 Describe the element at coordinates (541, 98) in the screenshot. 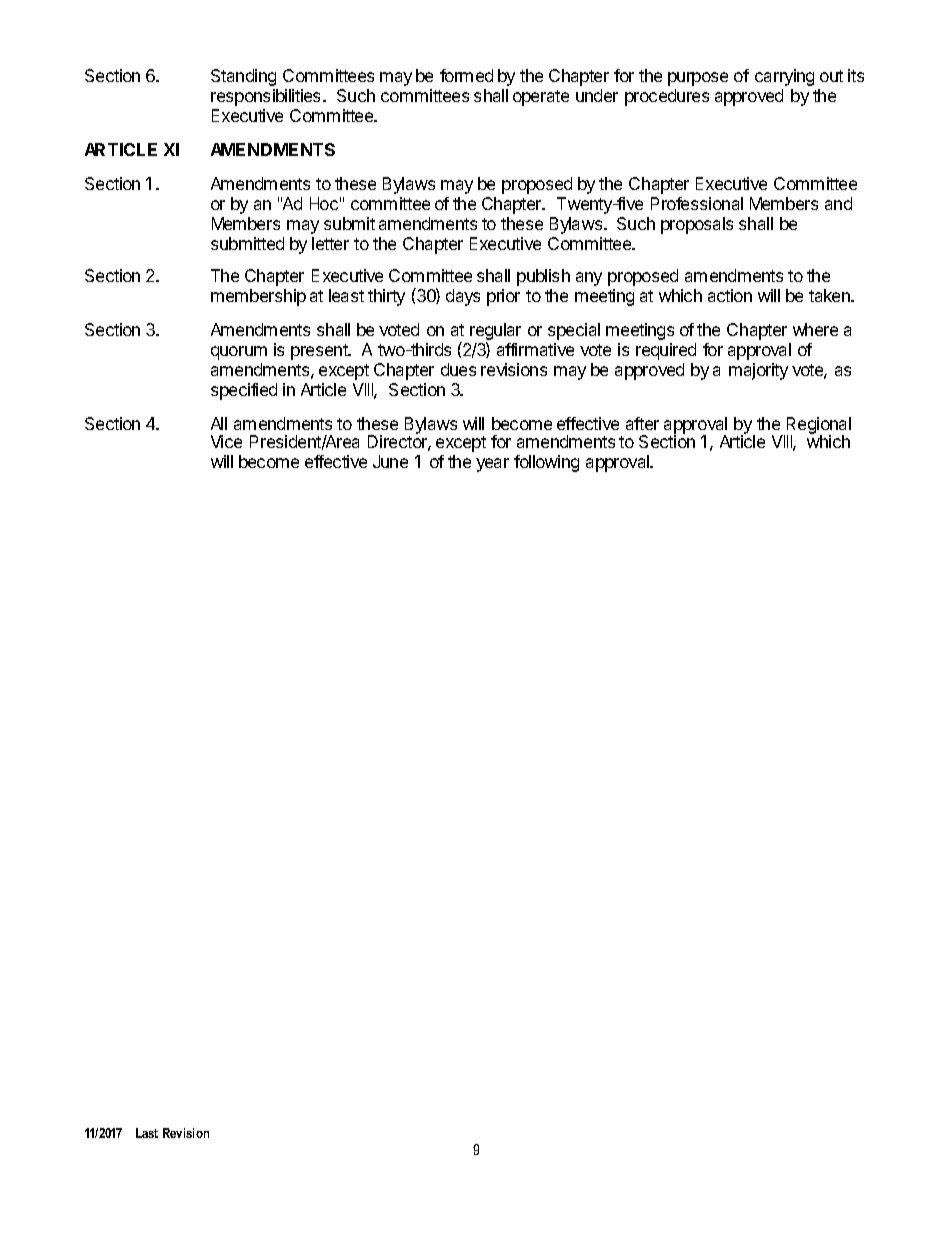

I see `operate` at that location.
